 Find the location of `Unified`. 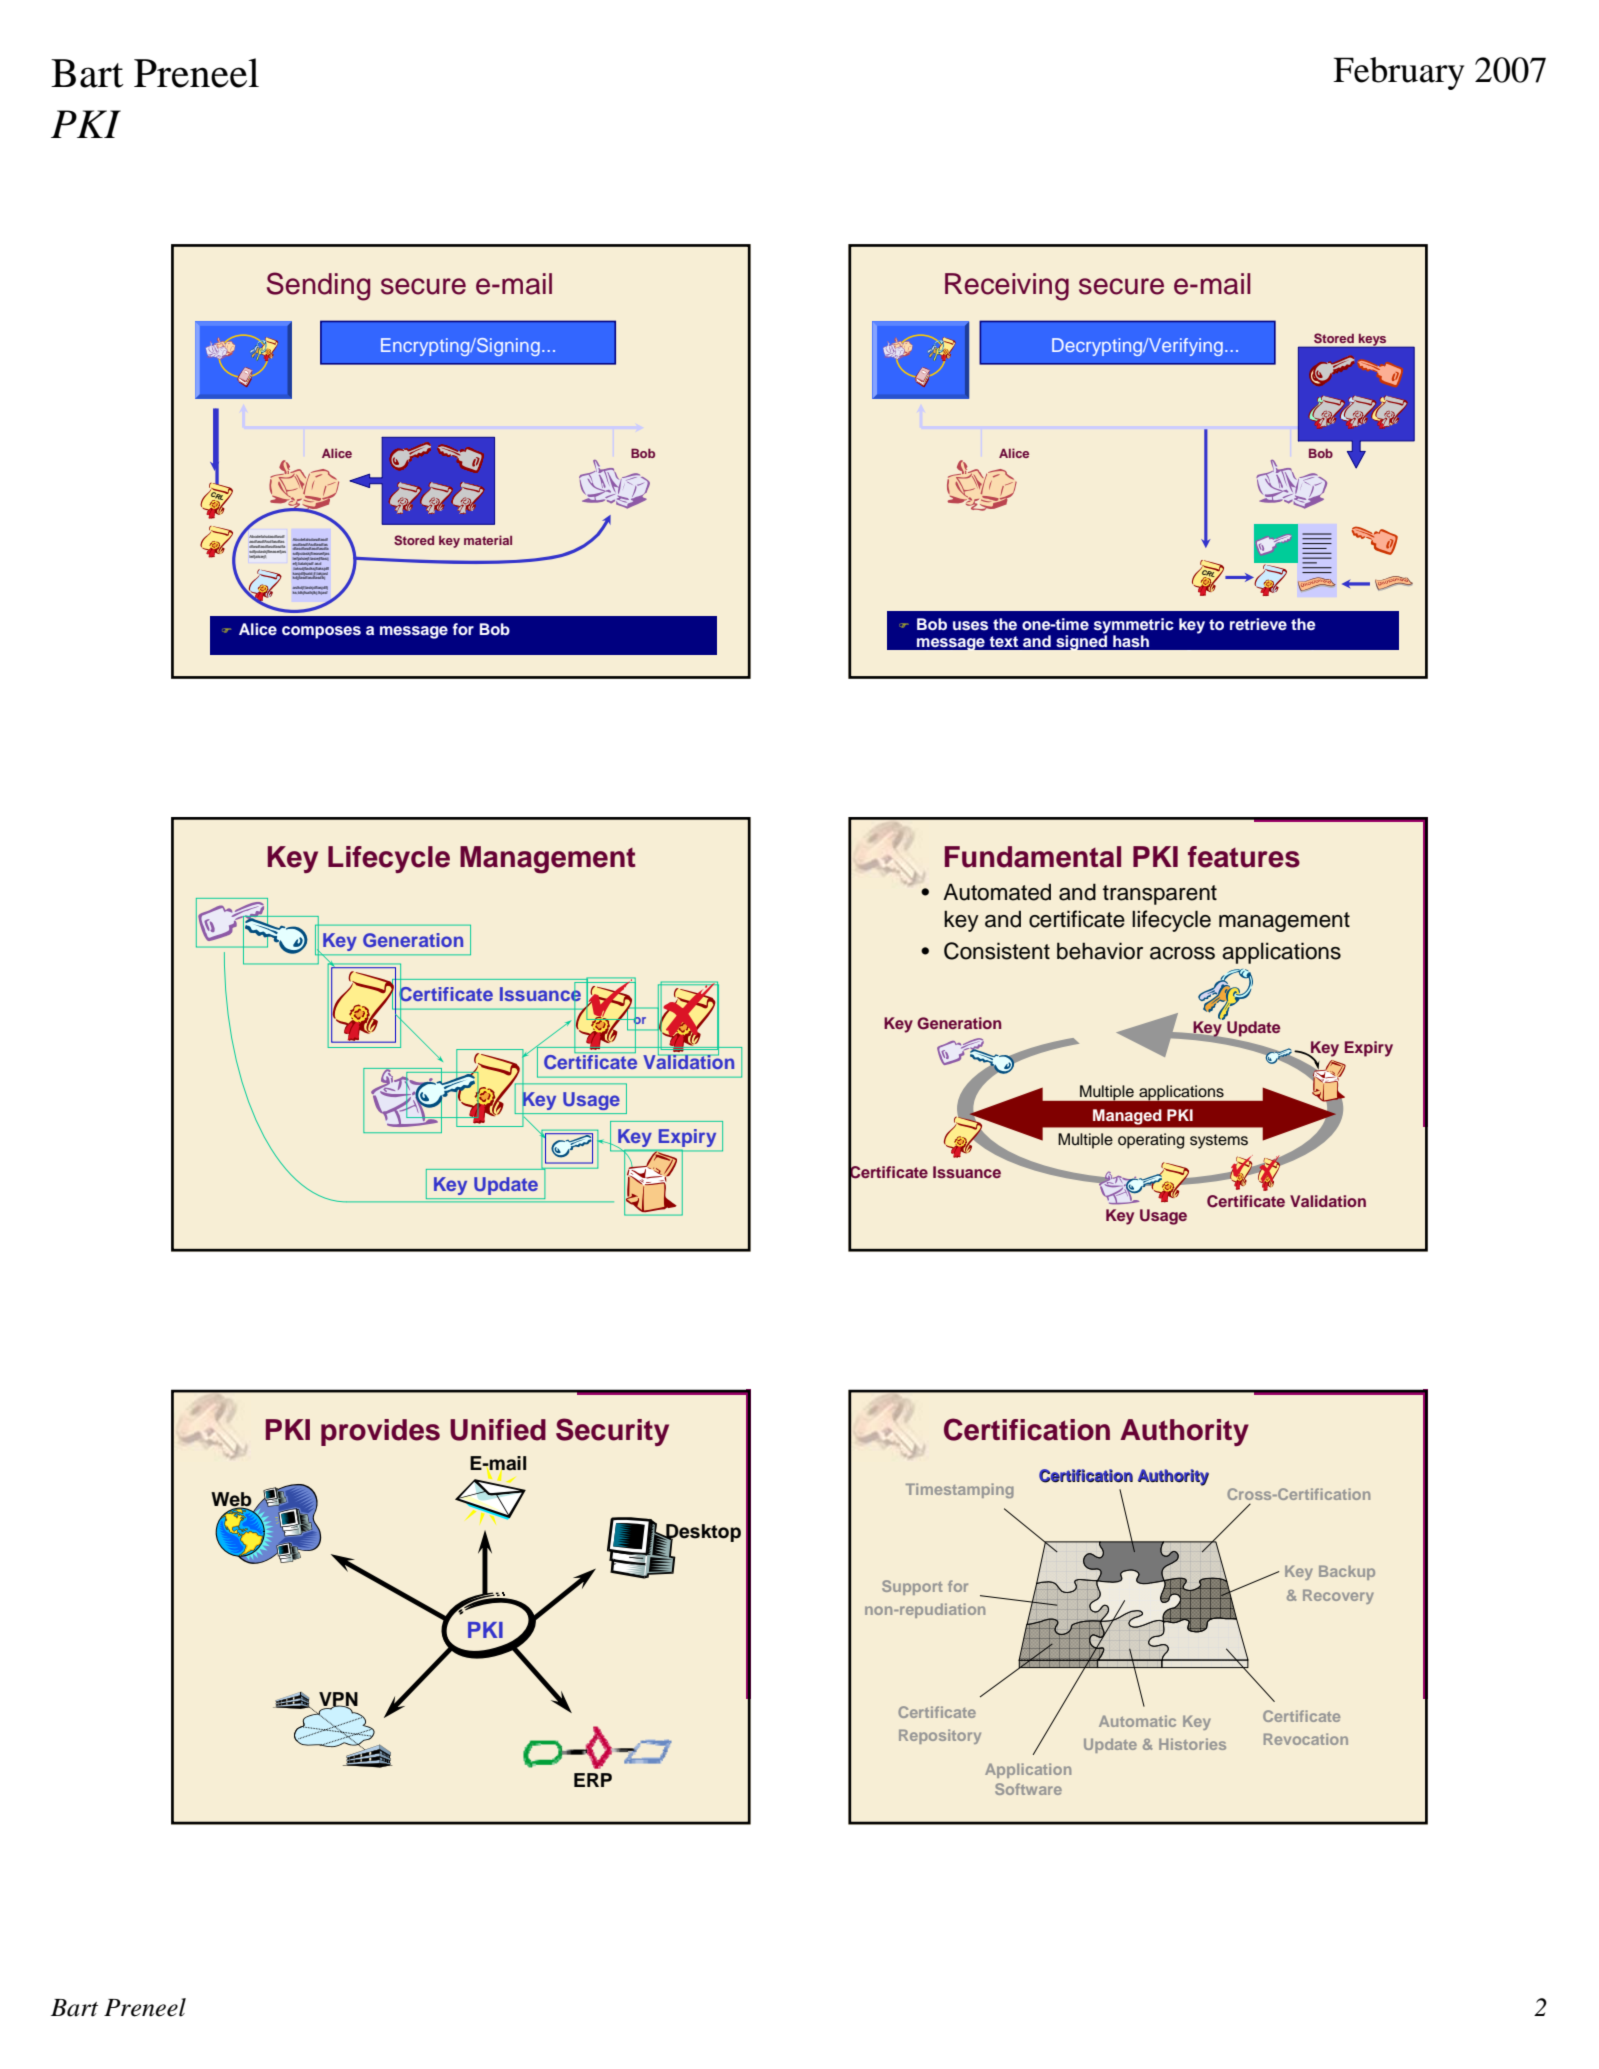

Unified is located at coordinates (498, 1430).
